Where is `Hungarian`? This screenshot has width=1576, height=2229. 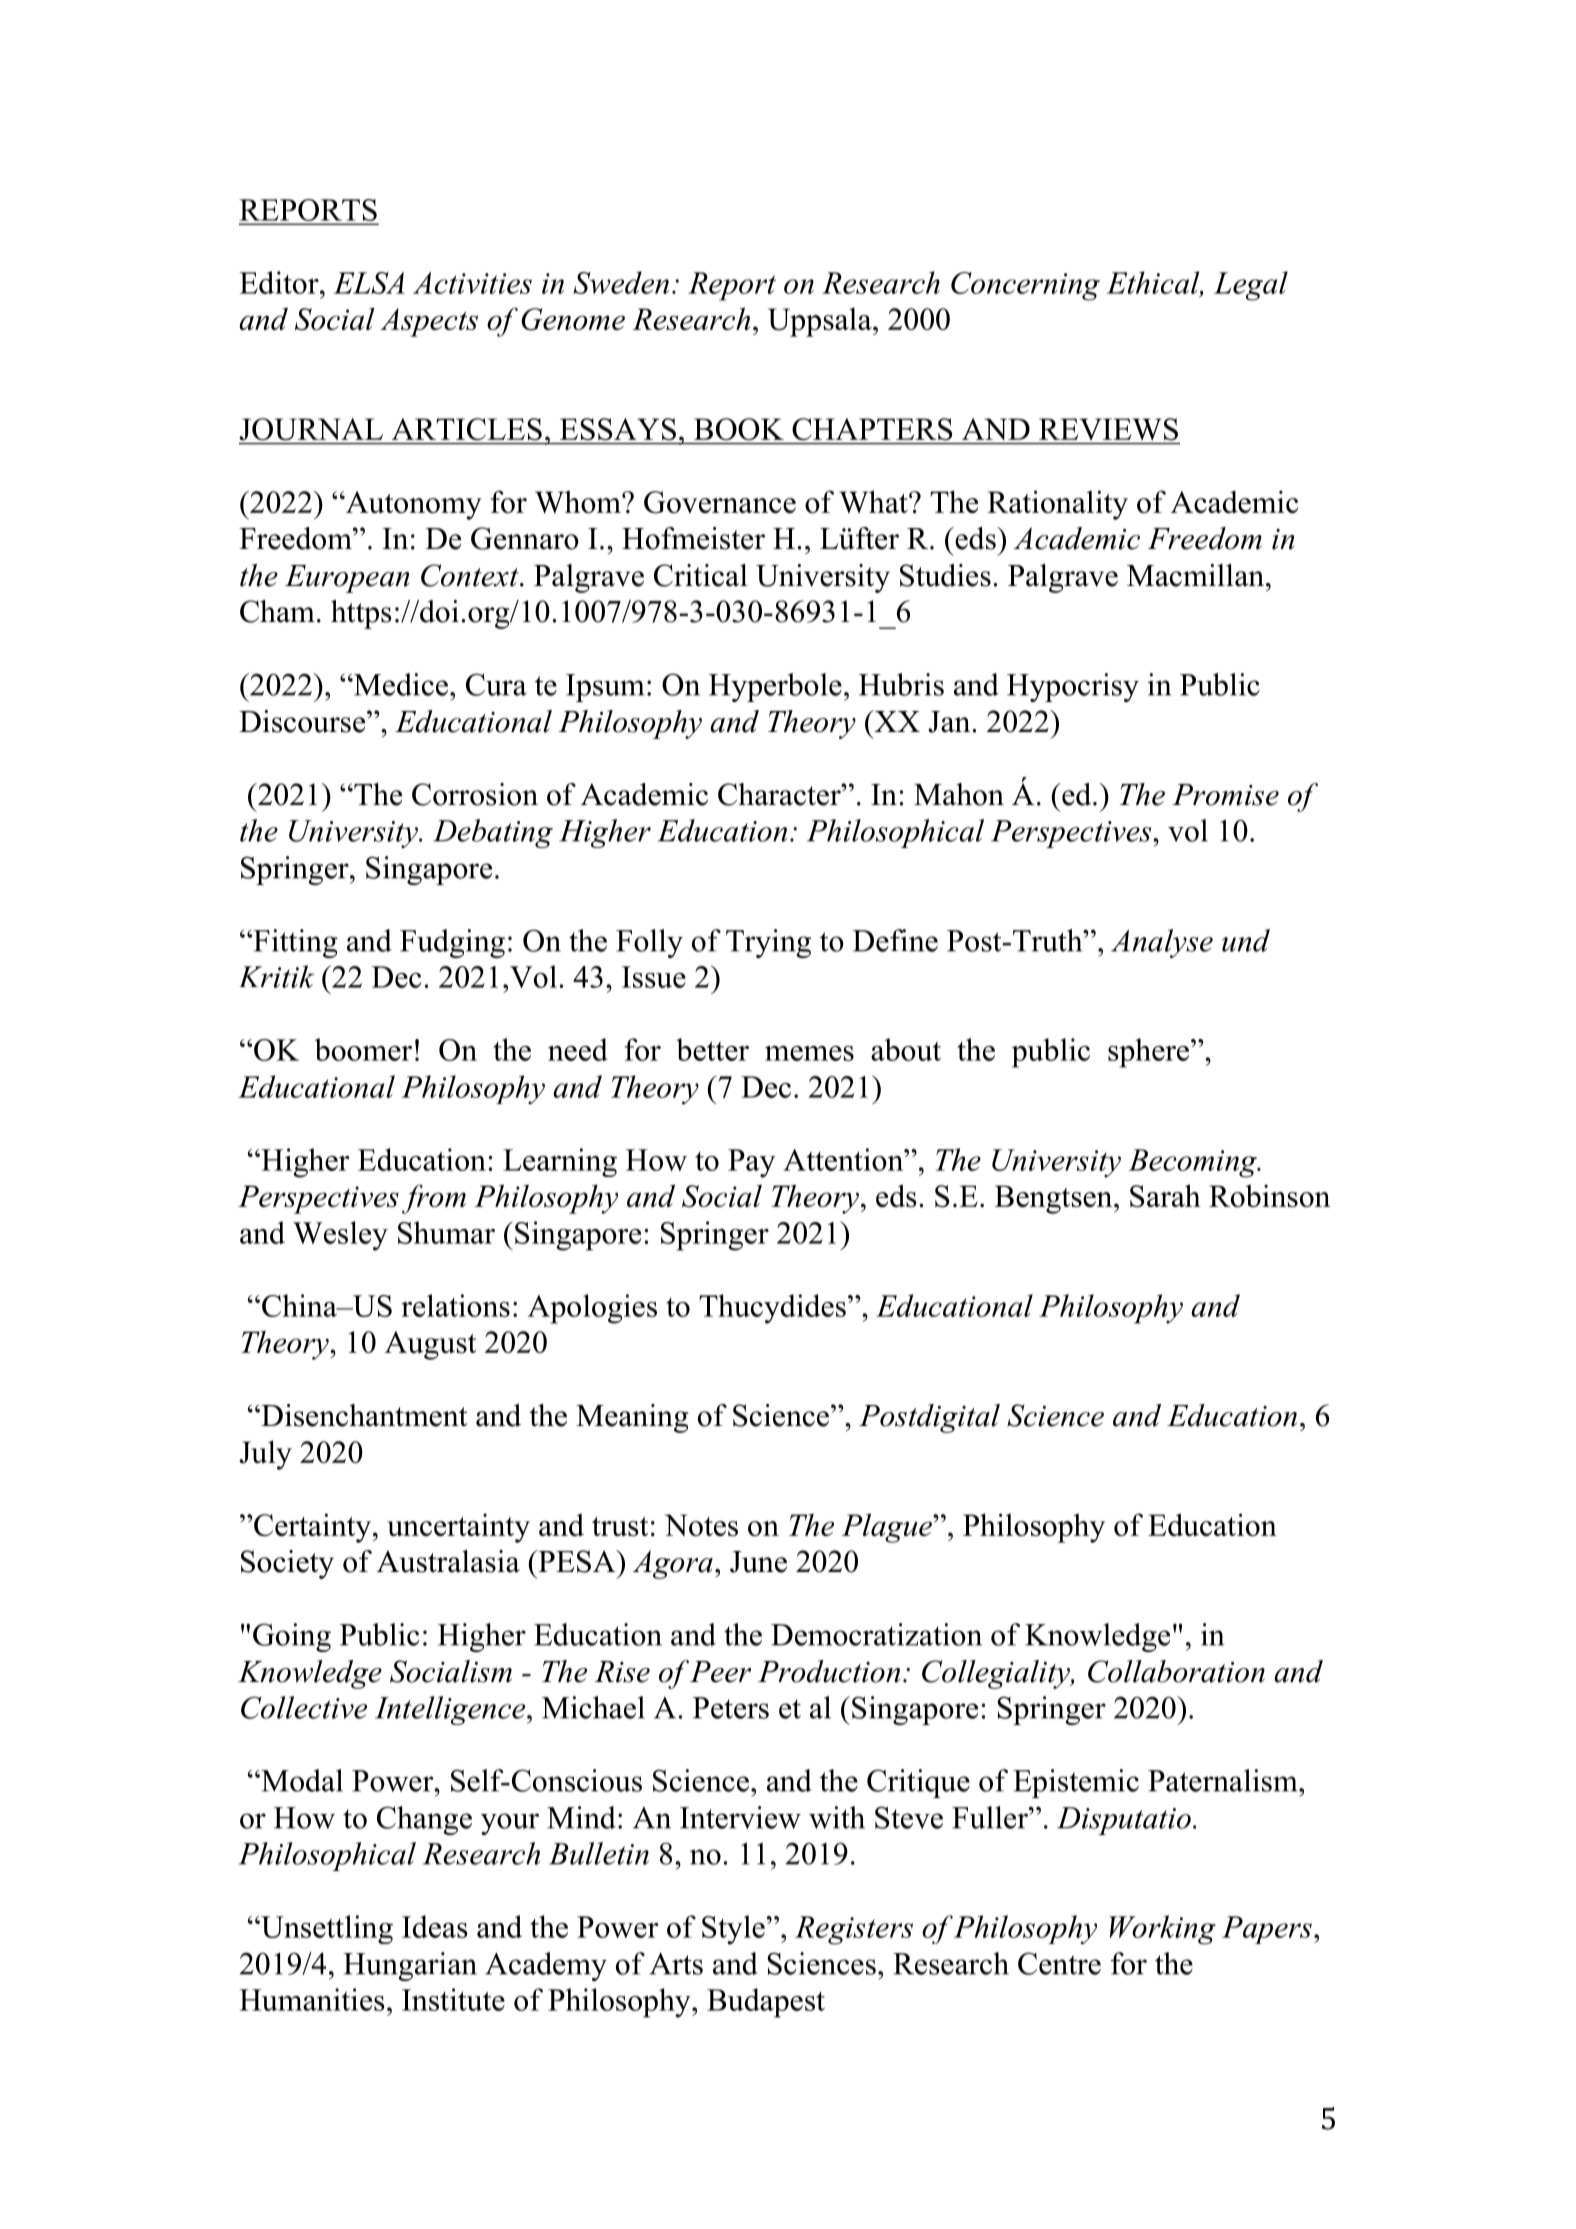 Hungarian is located at coordinates (410, 1966).
